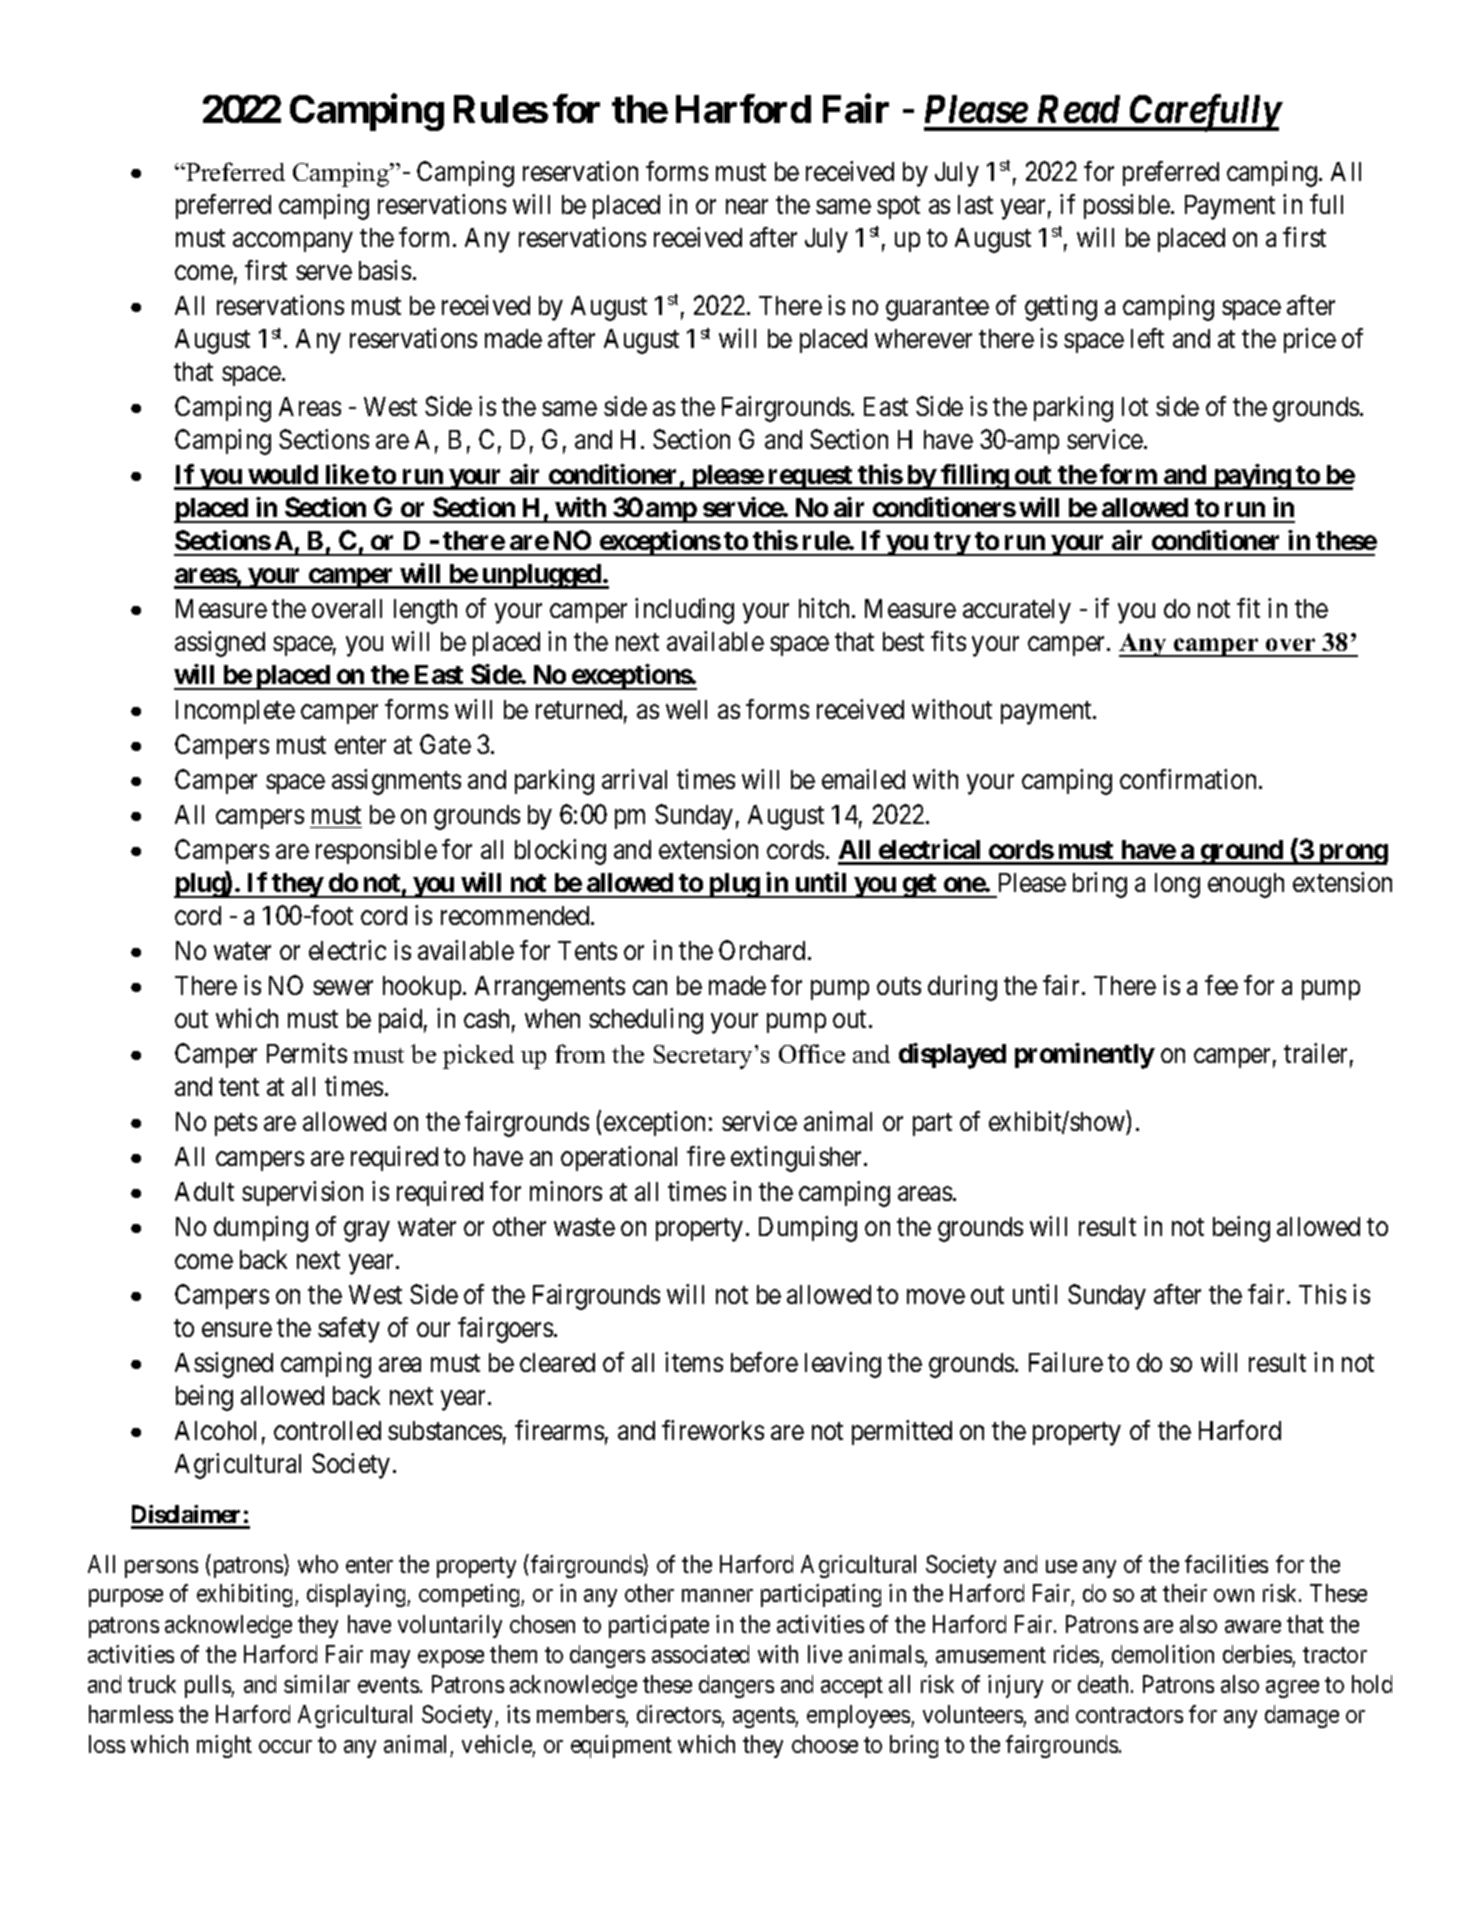 The image size is (1481, 1917). Describe the element at coordinates (764, 950) in the screenshot. I see `Orchard` at that location.
